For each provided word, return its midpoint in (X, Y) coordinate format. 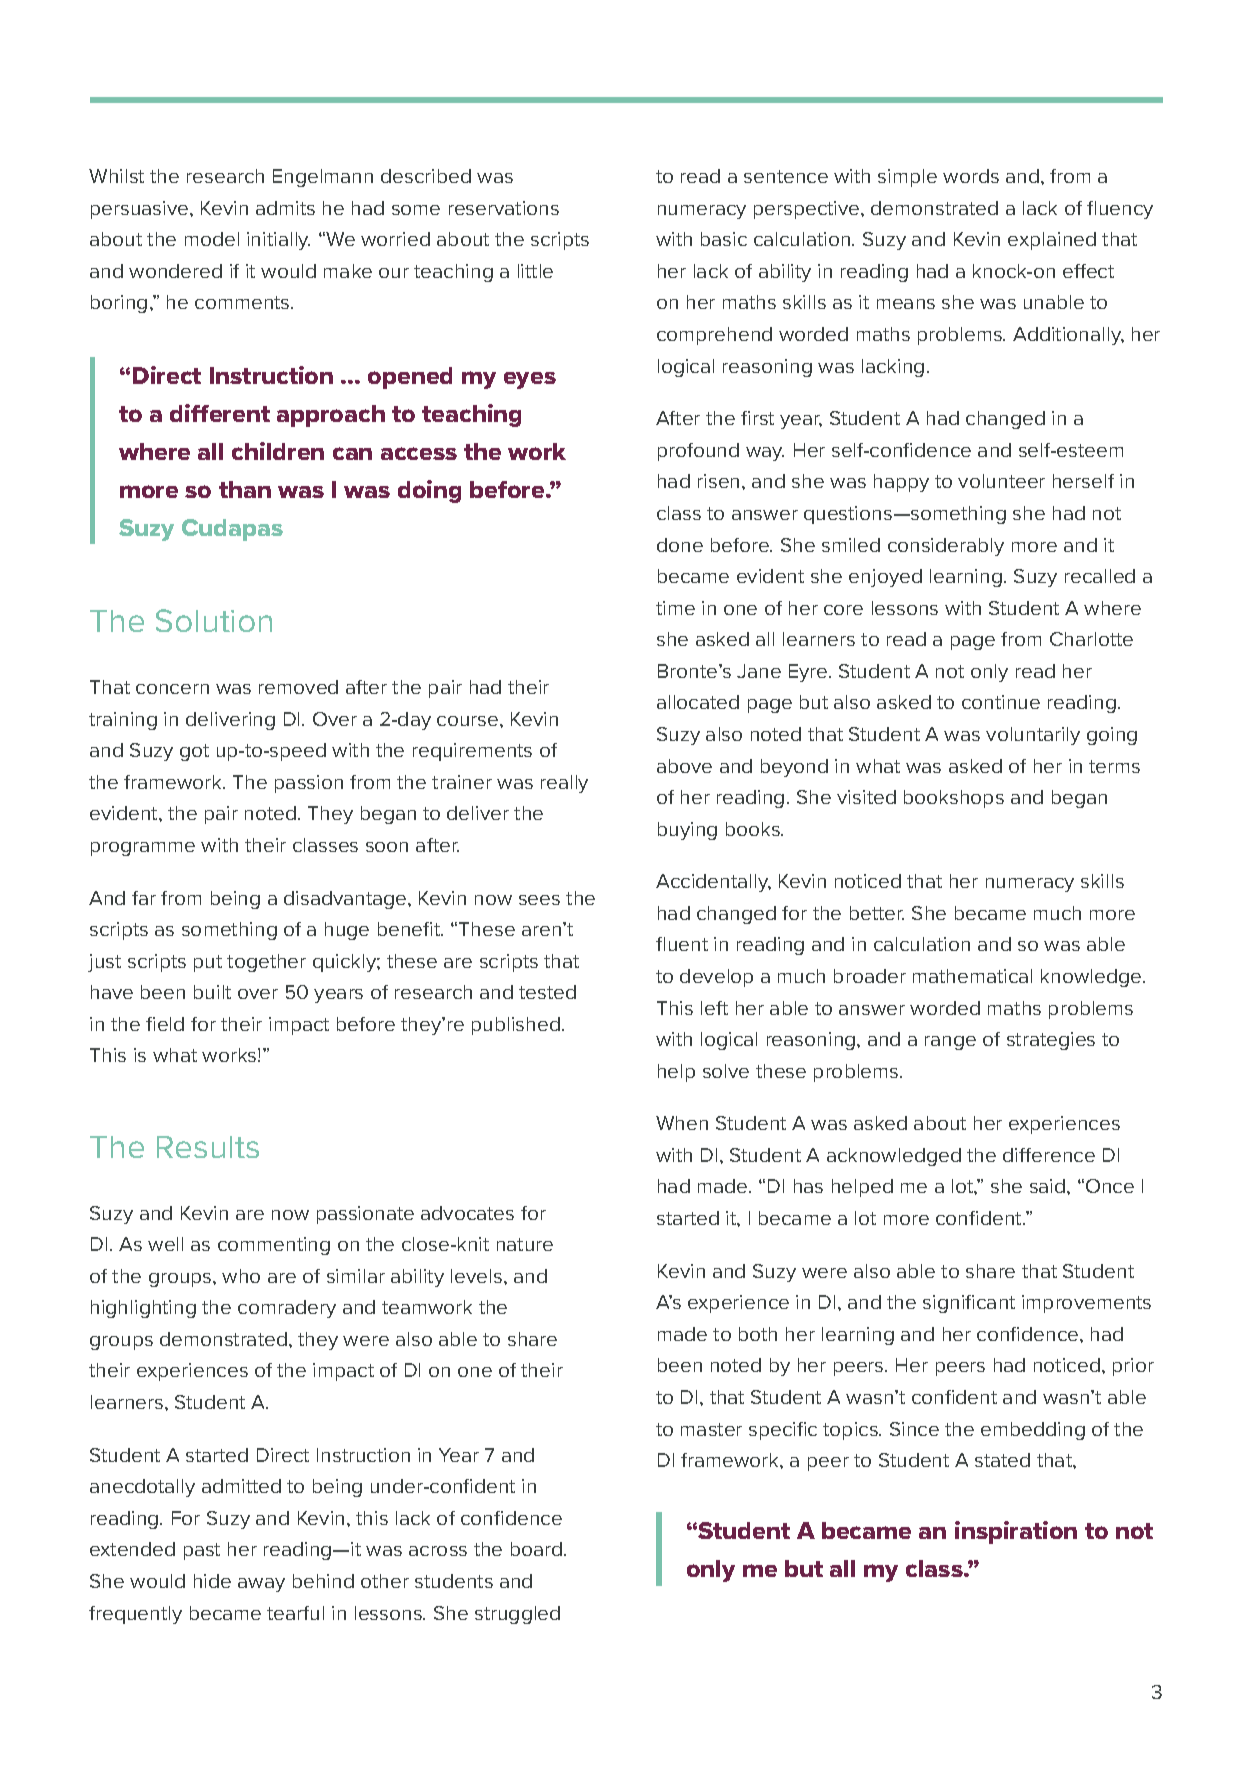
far (144, 898)
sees (539, 900)
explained (1052, 241)
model (212, 239)
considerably (946, 547)
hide (212, 1581)
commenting (274, 1246)
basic (724, 239)
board (536, 1549)
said (1049, 1186)
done (680, 545)
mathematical (972, 976)
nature (525, 1244)
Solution (214, 620)
